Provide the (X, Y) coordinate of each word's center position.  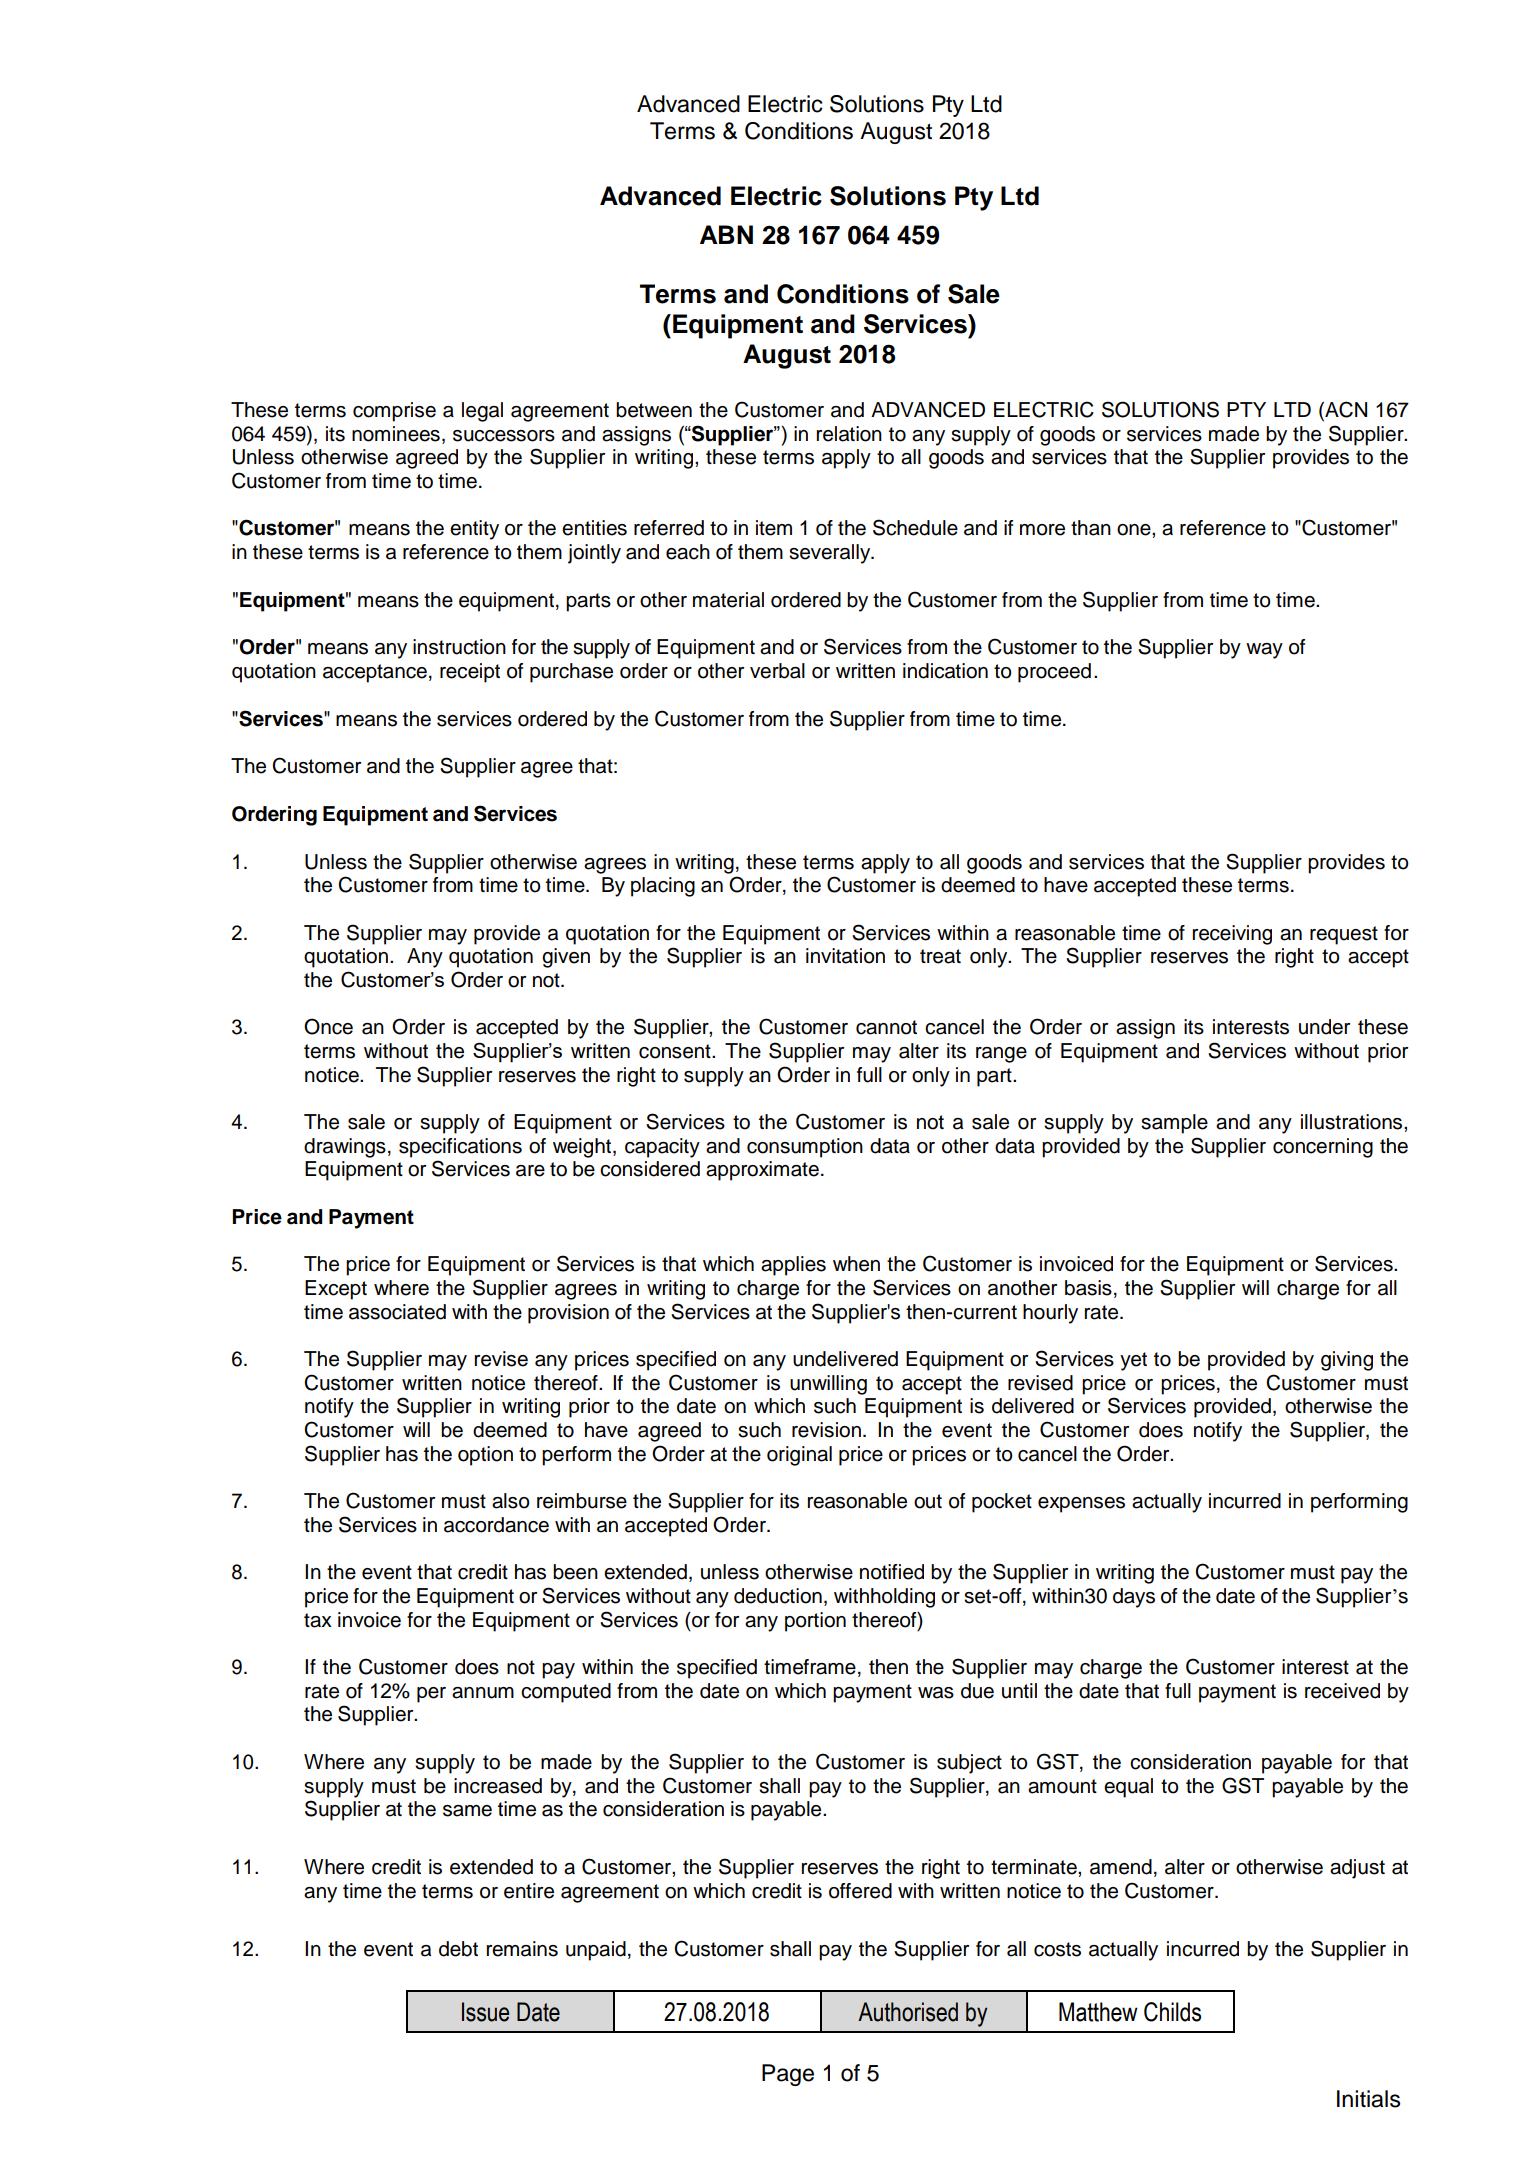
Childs (1172, 2012)
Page (788, 2075)
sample (1174, 1124)
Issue (485, 2012)
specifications (460, 1148)
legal (482, 412)
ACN (1345, 410)
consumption (805, 1148)
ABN (726, 234)
